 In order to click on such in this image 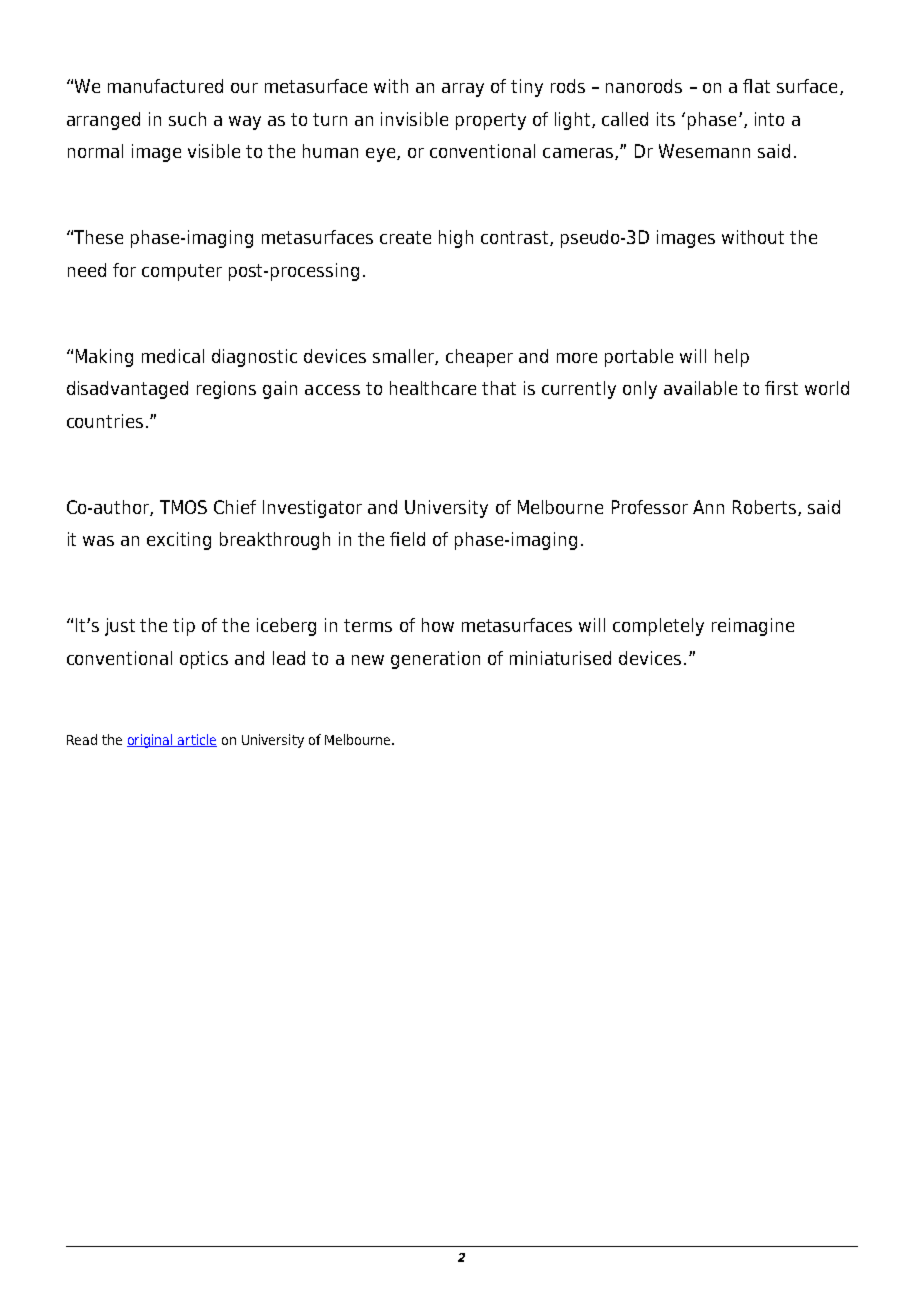, I will do `click(187, 119)`.
